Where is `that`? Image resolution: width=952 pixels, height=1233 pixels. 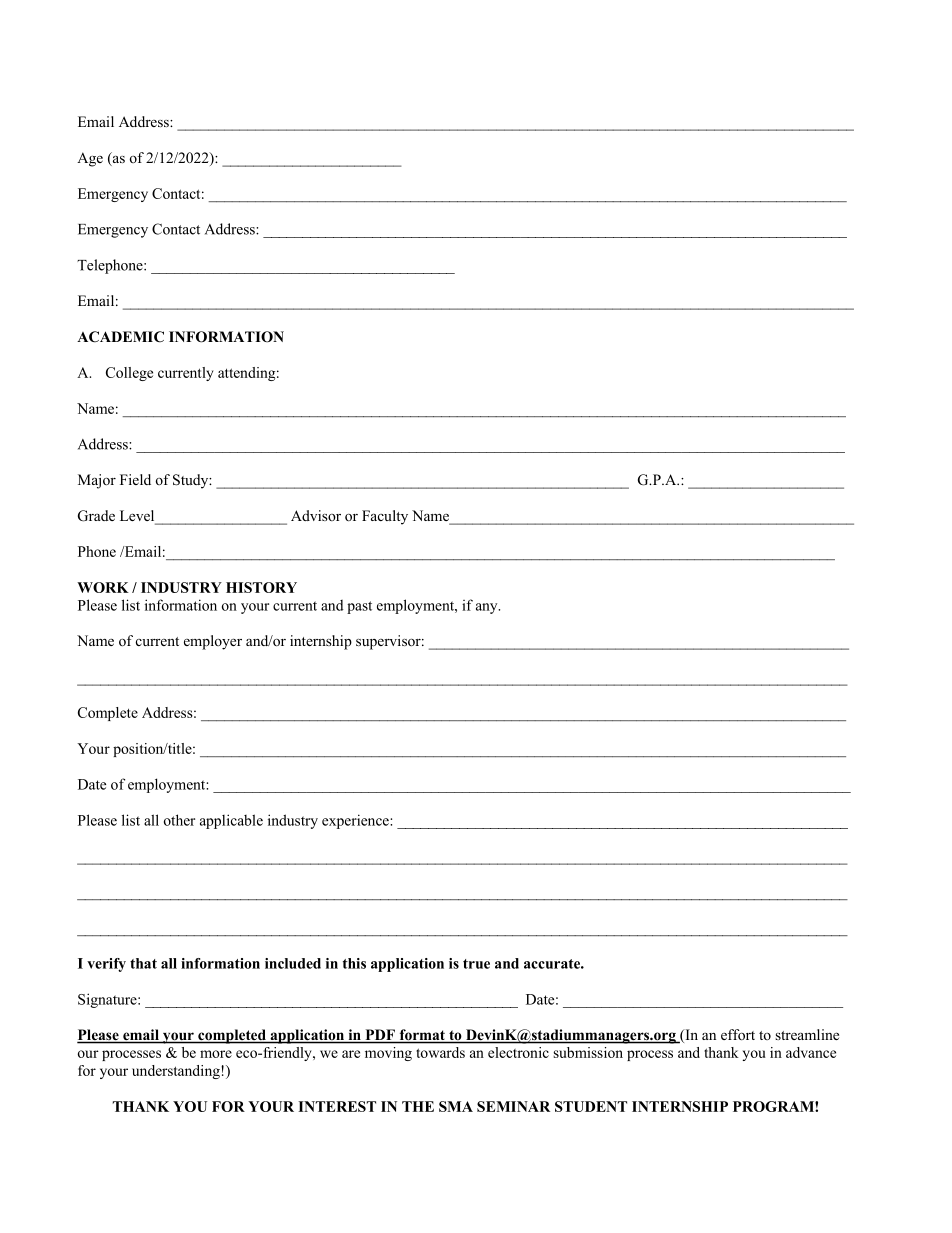 that is located at coordinates (143, 963).
